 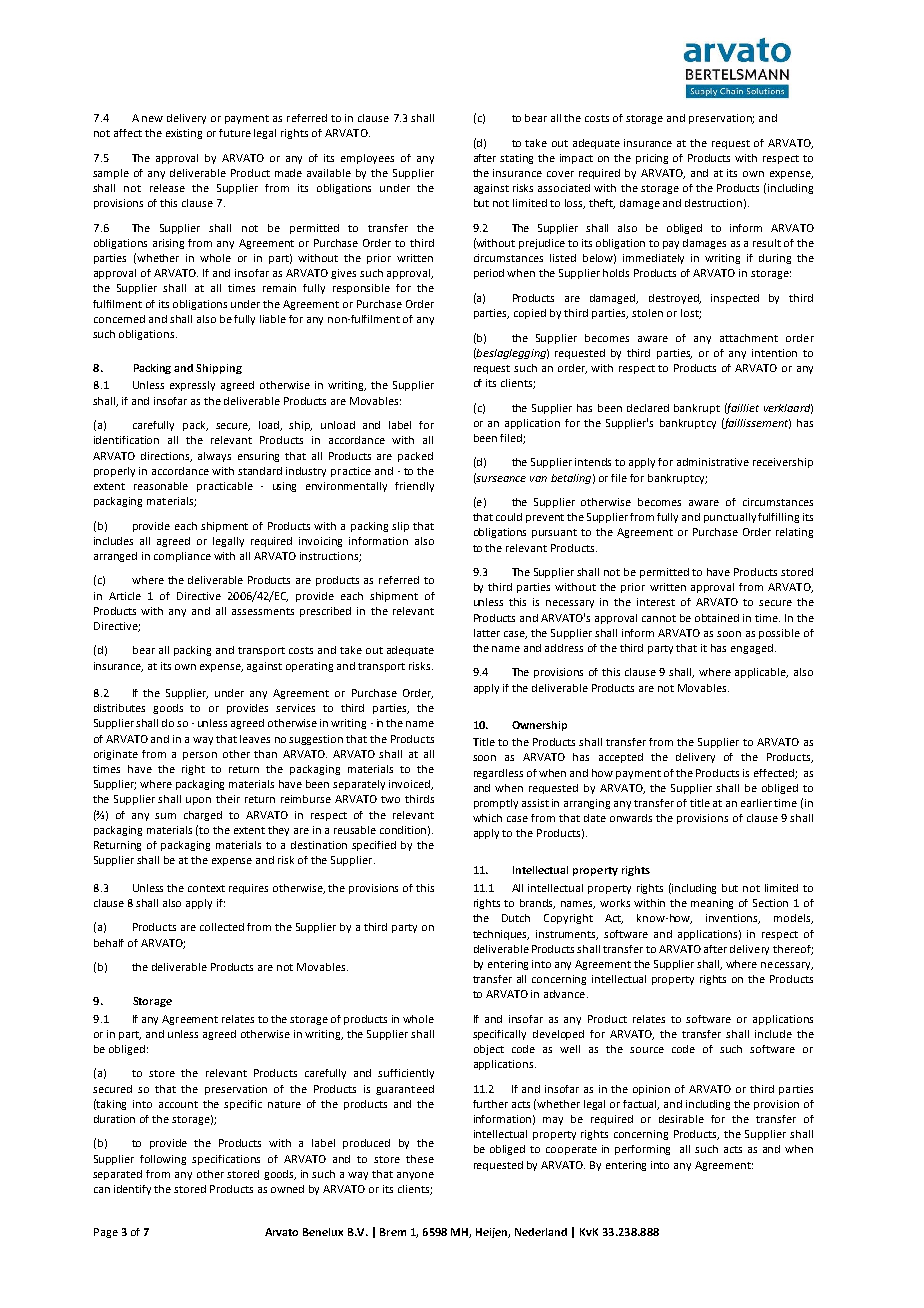 I want to click on stating, so click(x=516, y=159).
